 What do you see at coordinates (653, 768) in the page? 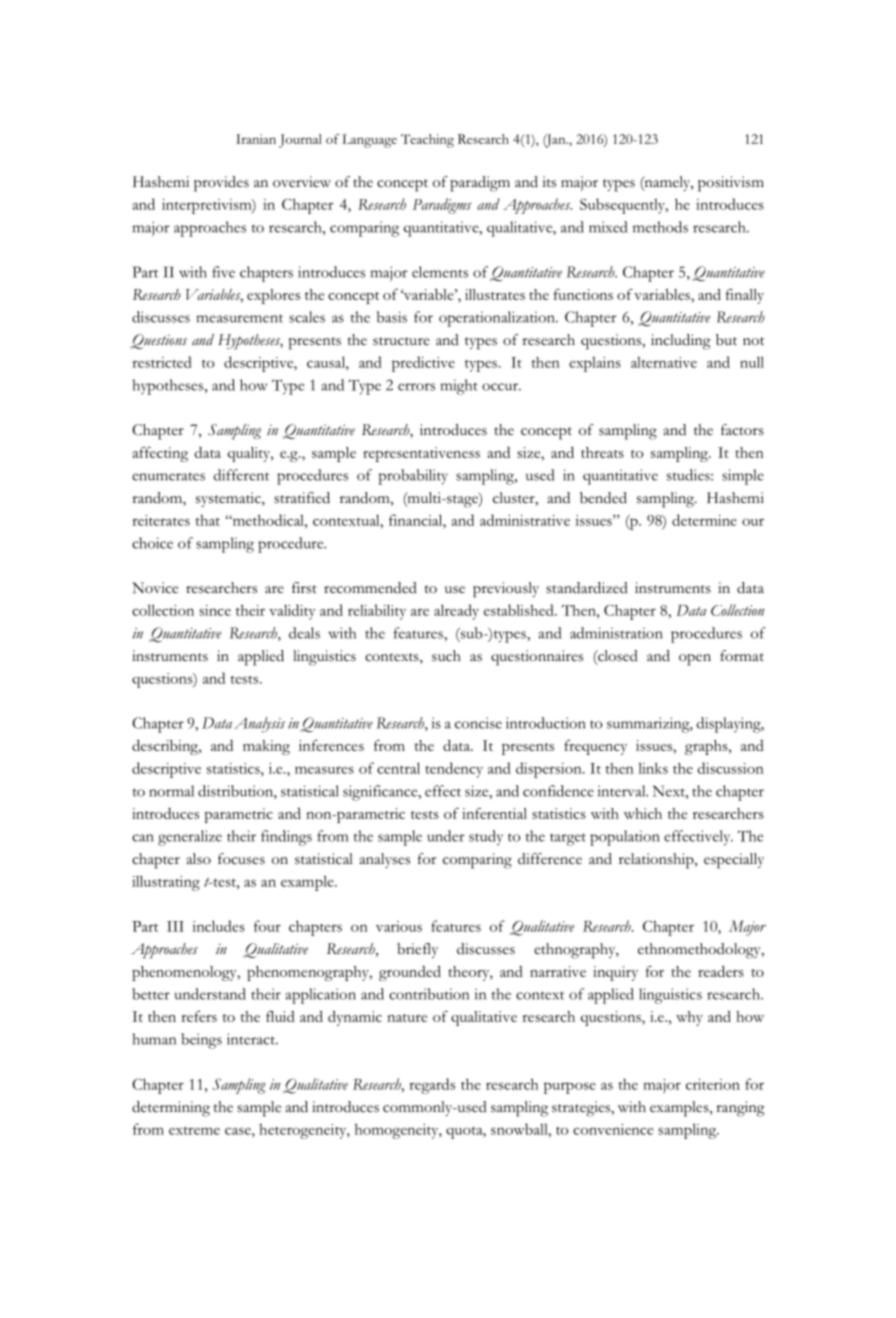
I see `links` at bounding box center [653, 768].
